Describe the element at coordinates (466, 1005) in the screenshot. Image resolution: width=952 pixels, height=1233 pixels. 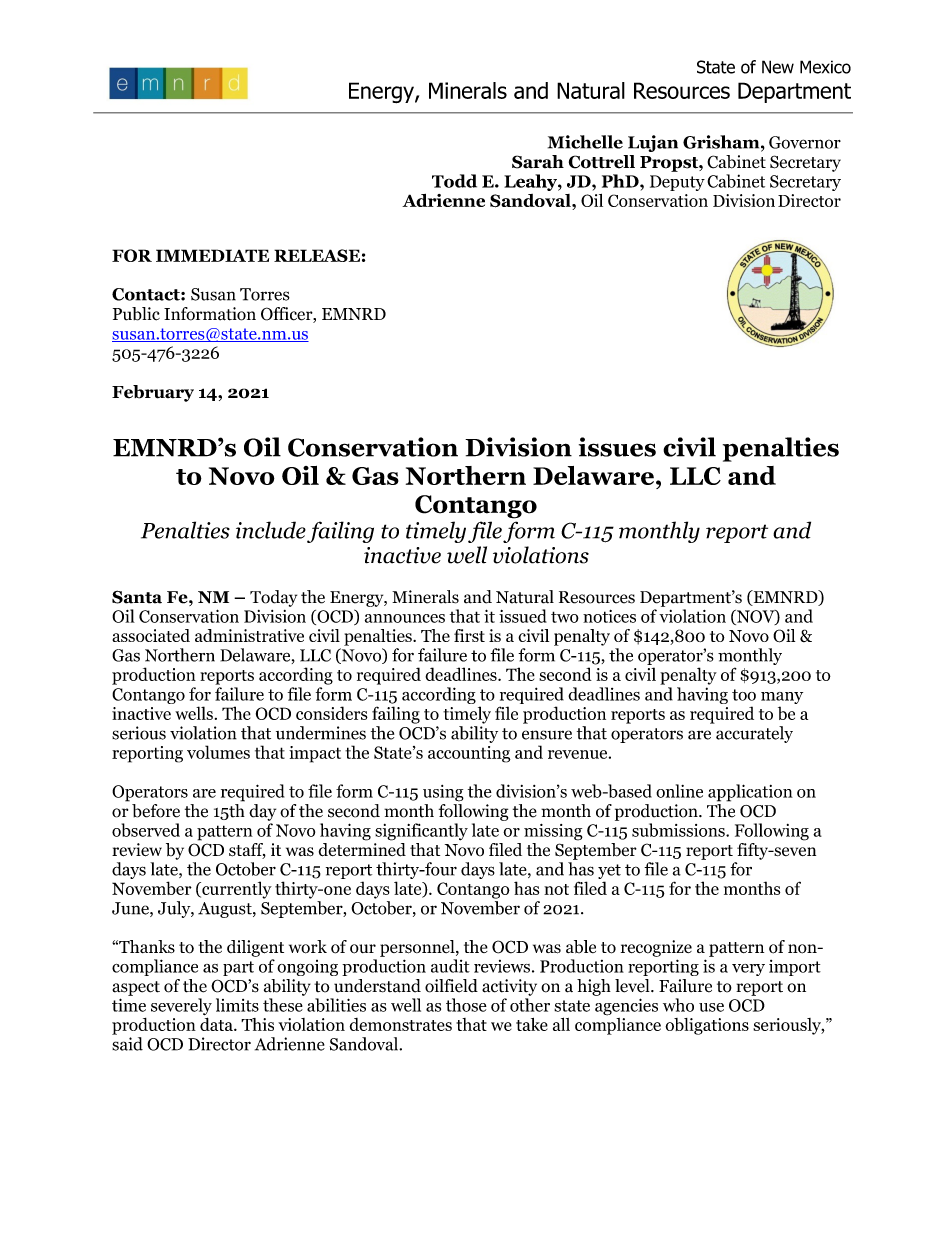
I see `those` at that location.
